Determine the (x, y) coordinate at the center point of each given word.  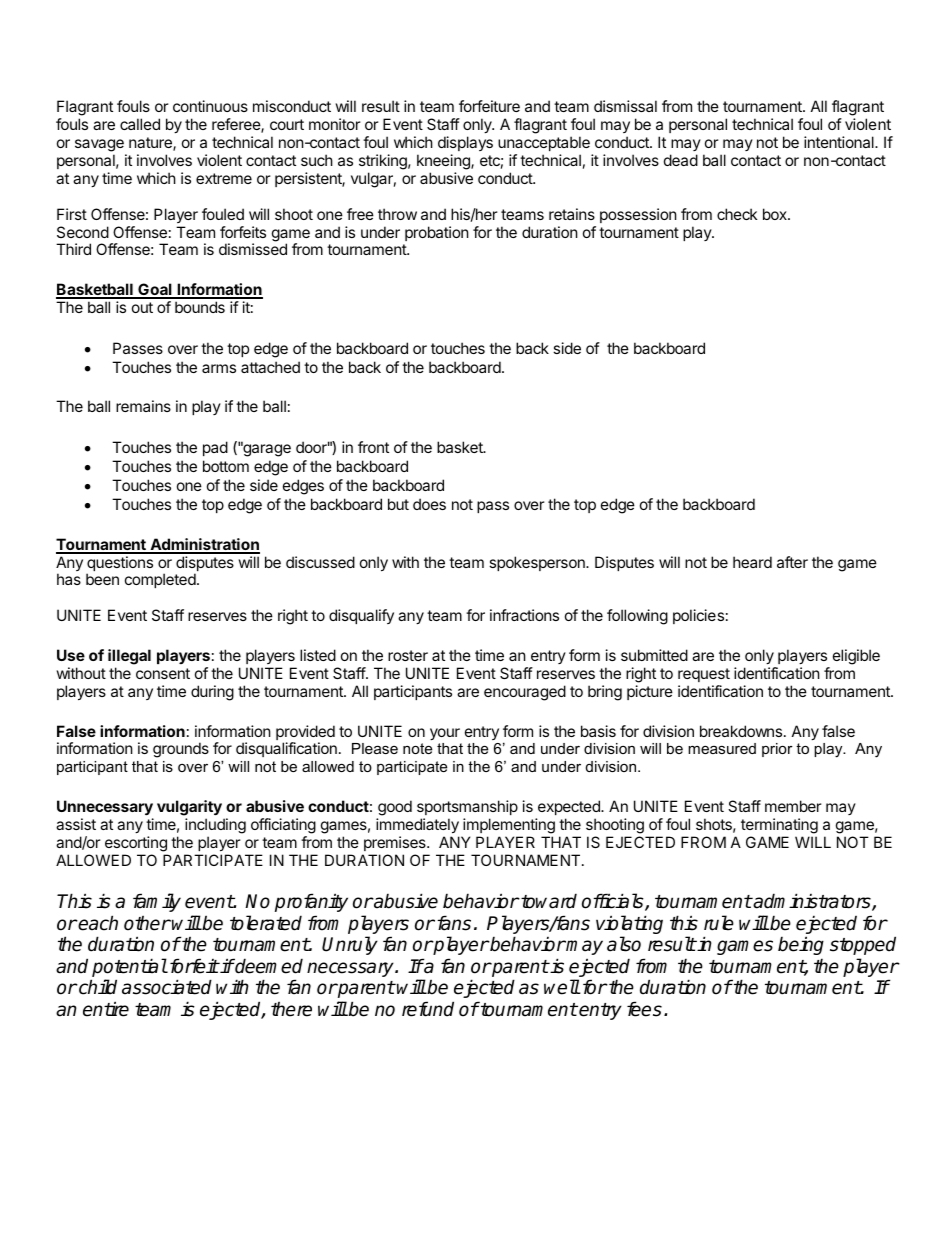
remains (143, 406)
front (373, 447)
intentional (840, 142)
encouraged (525, 693)
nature (151, 144)
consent (163, 673)
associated (167, 987)
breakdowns (742, 731)
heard (752, 562)
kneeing (444, 162)
